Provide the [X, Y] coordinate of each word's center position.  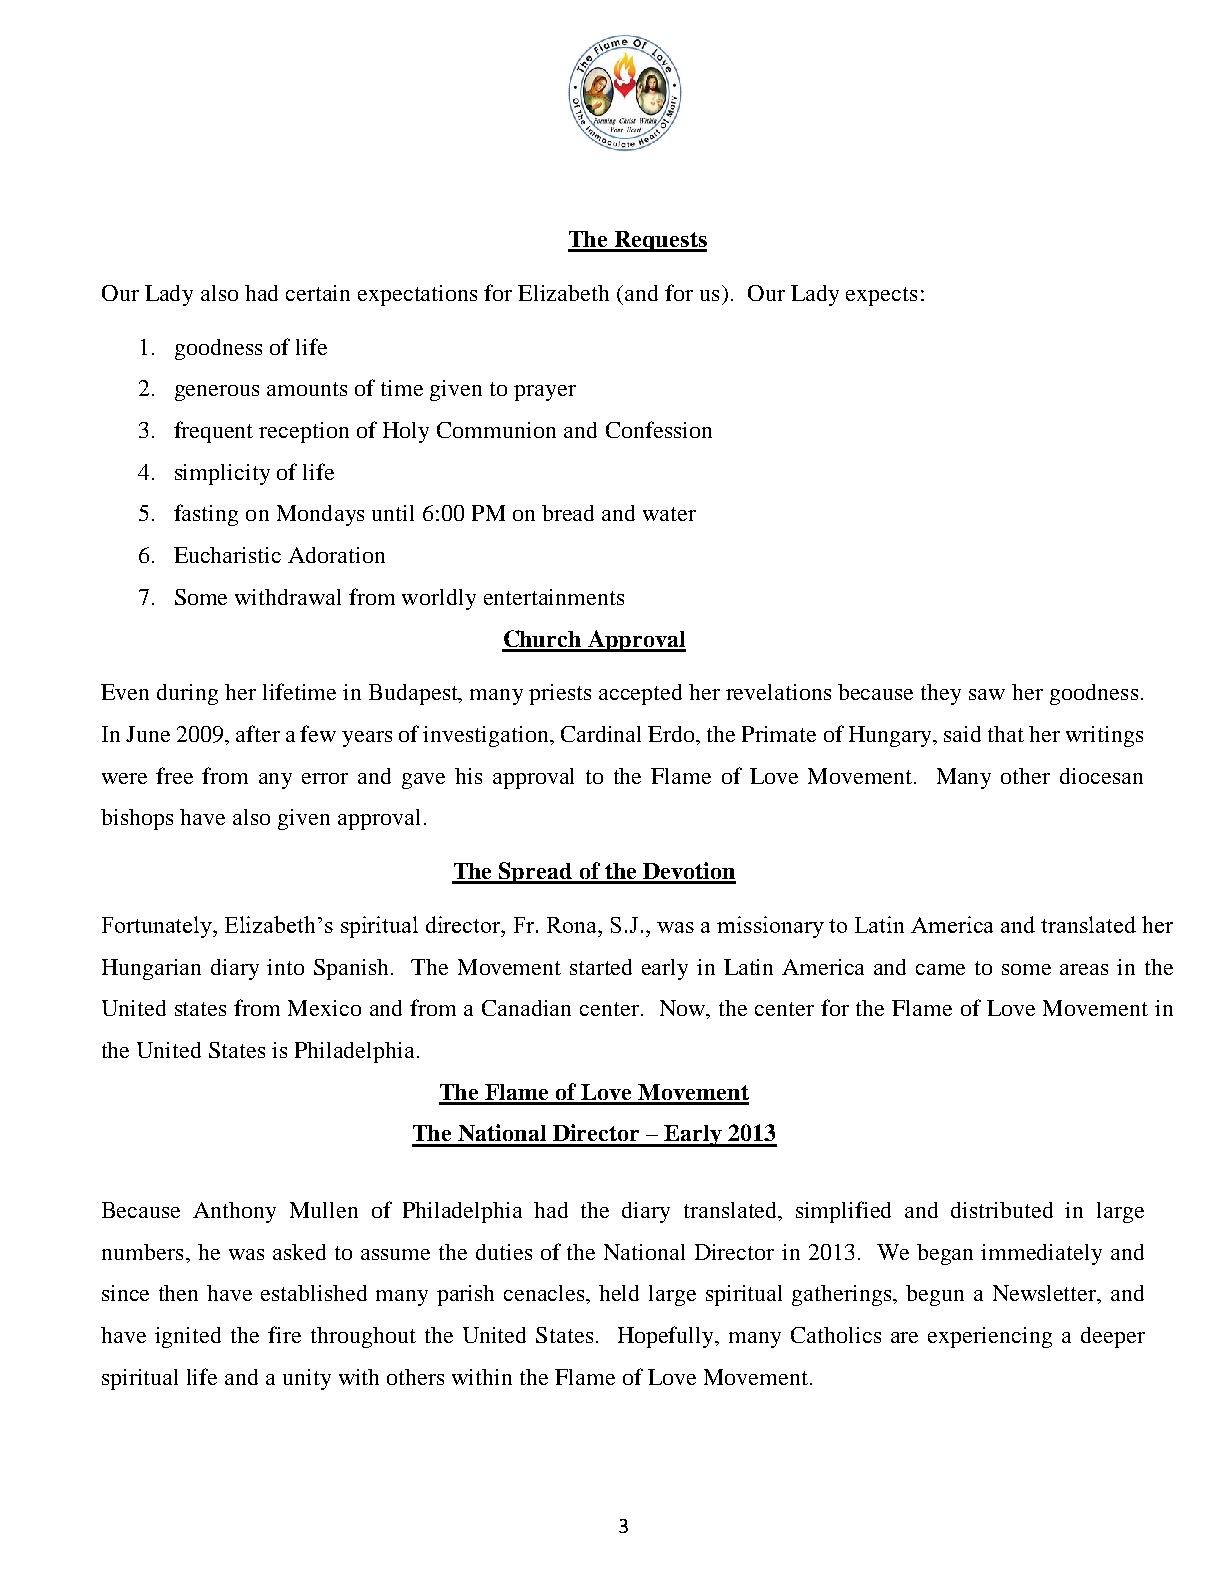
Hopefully [667, 1337]
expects [881, 296]
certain [318, 293]
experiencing [990, 1337]
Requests [660, 241]
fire [284, 1334]
